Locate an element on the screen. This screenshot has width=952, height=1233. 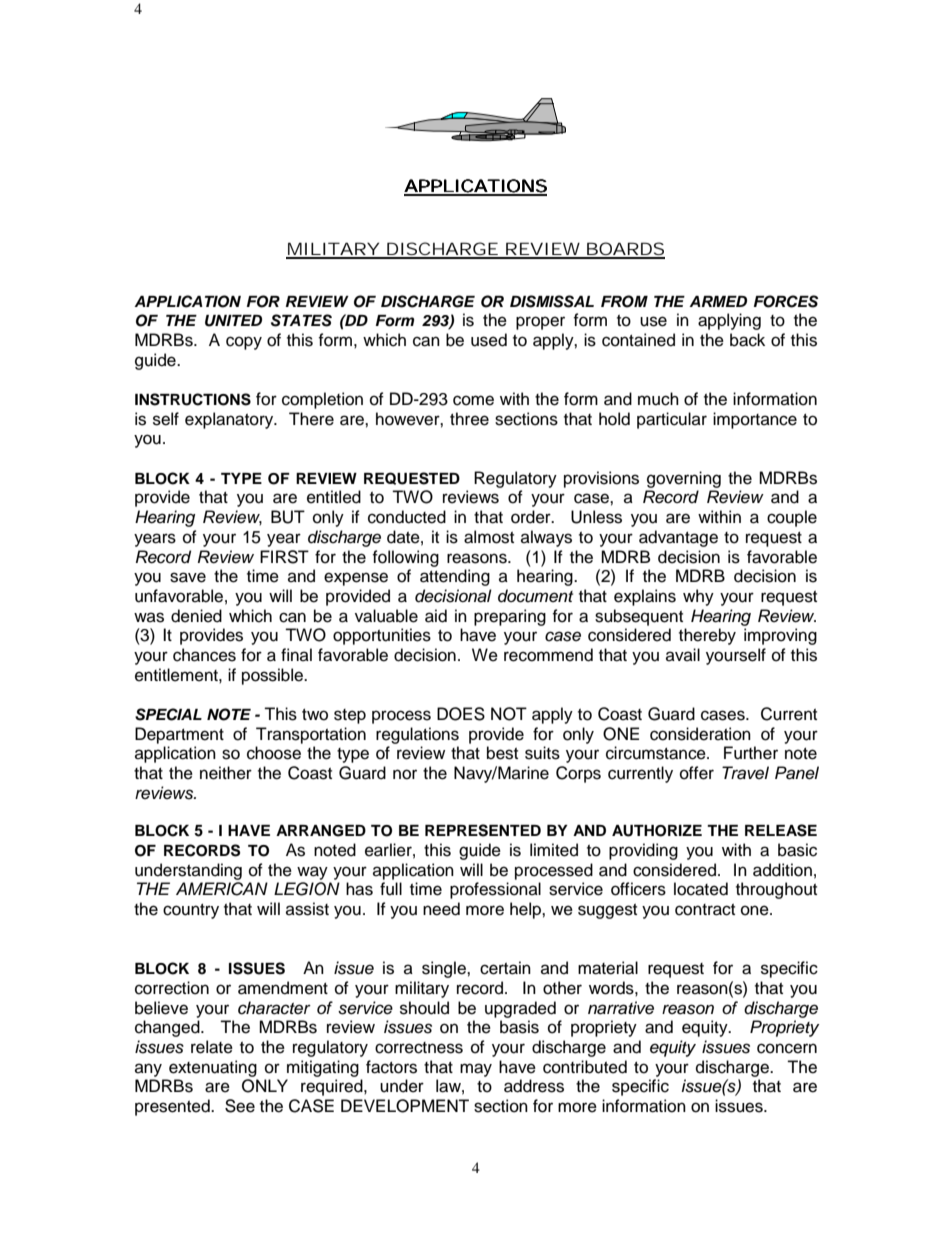
avail is located at coordinates (683, 654).
